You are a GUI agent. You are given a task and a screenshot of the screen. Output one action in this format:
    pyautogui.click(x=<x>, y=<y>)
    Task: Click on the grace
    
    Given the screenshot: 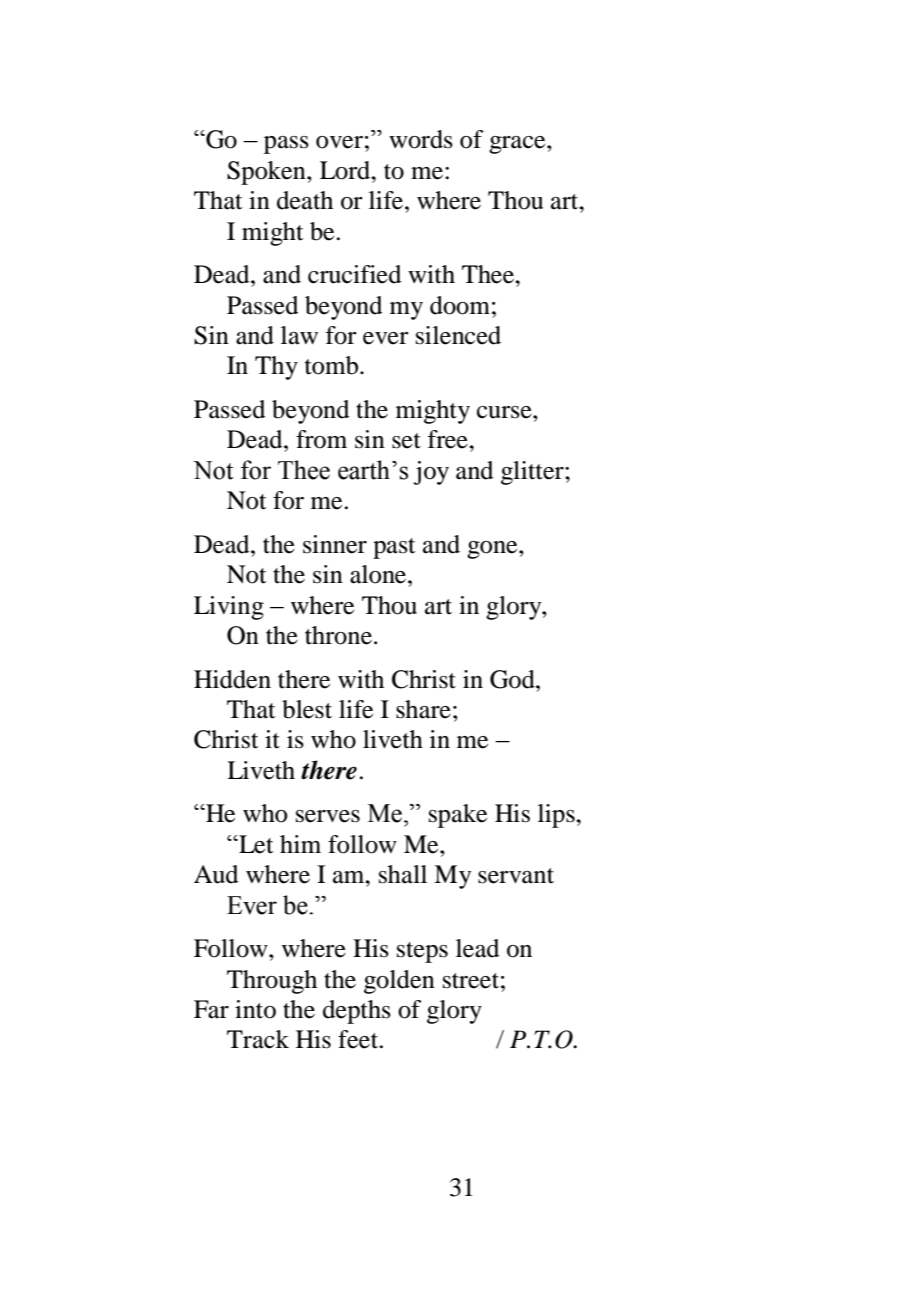 What is the action you would take?
    pyautogui.click(x=518, y=145)
